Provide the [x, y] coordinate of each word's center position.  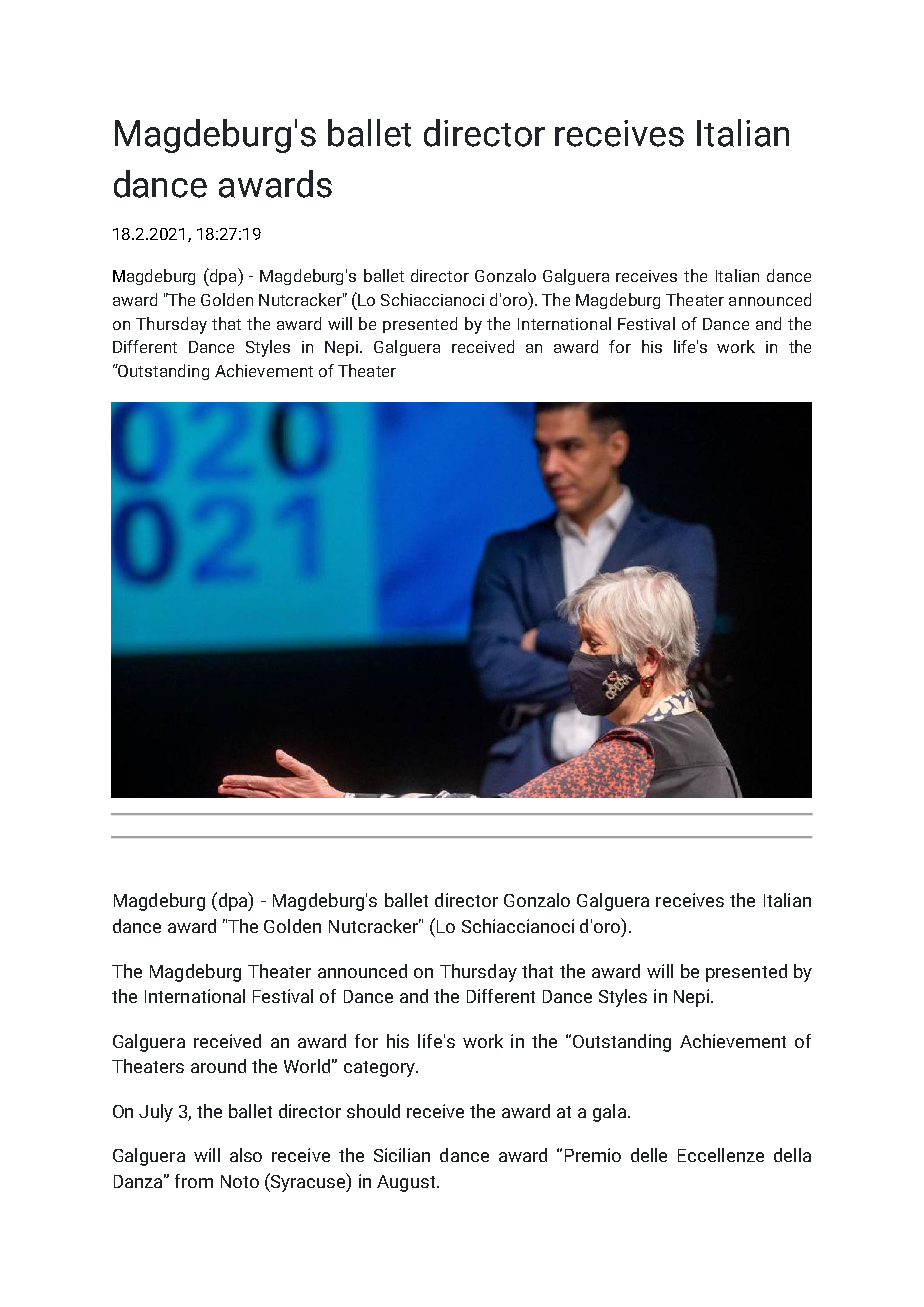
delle [649, 1155]
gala [611, 1113]
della [792, 1155]
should [373, 1111]
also [246, 1155]
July [156, 1113]
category [380, 1069]
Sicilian [402, 1155]
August [407, 1183]
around [218, 1066]
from [194, 1181]
